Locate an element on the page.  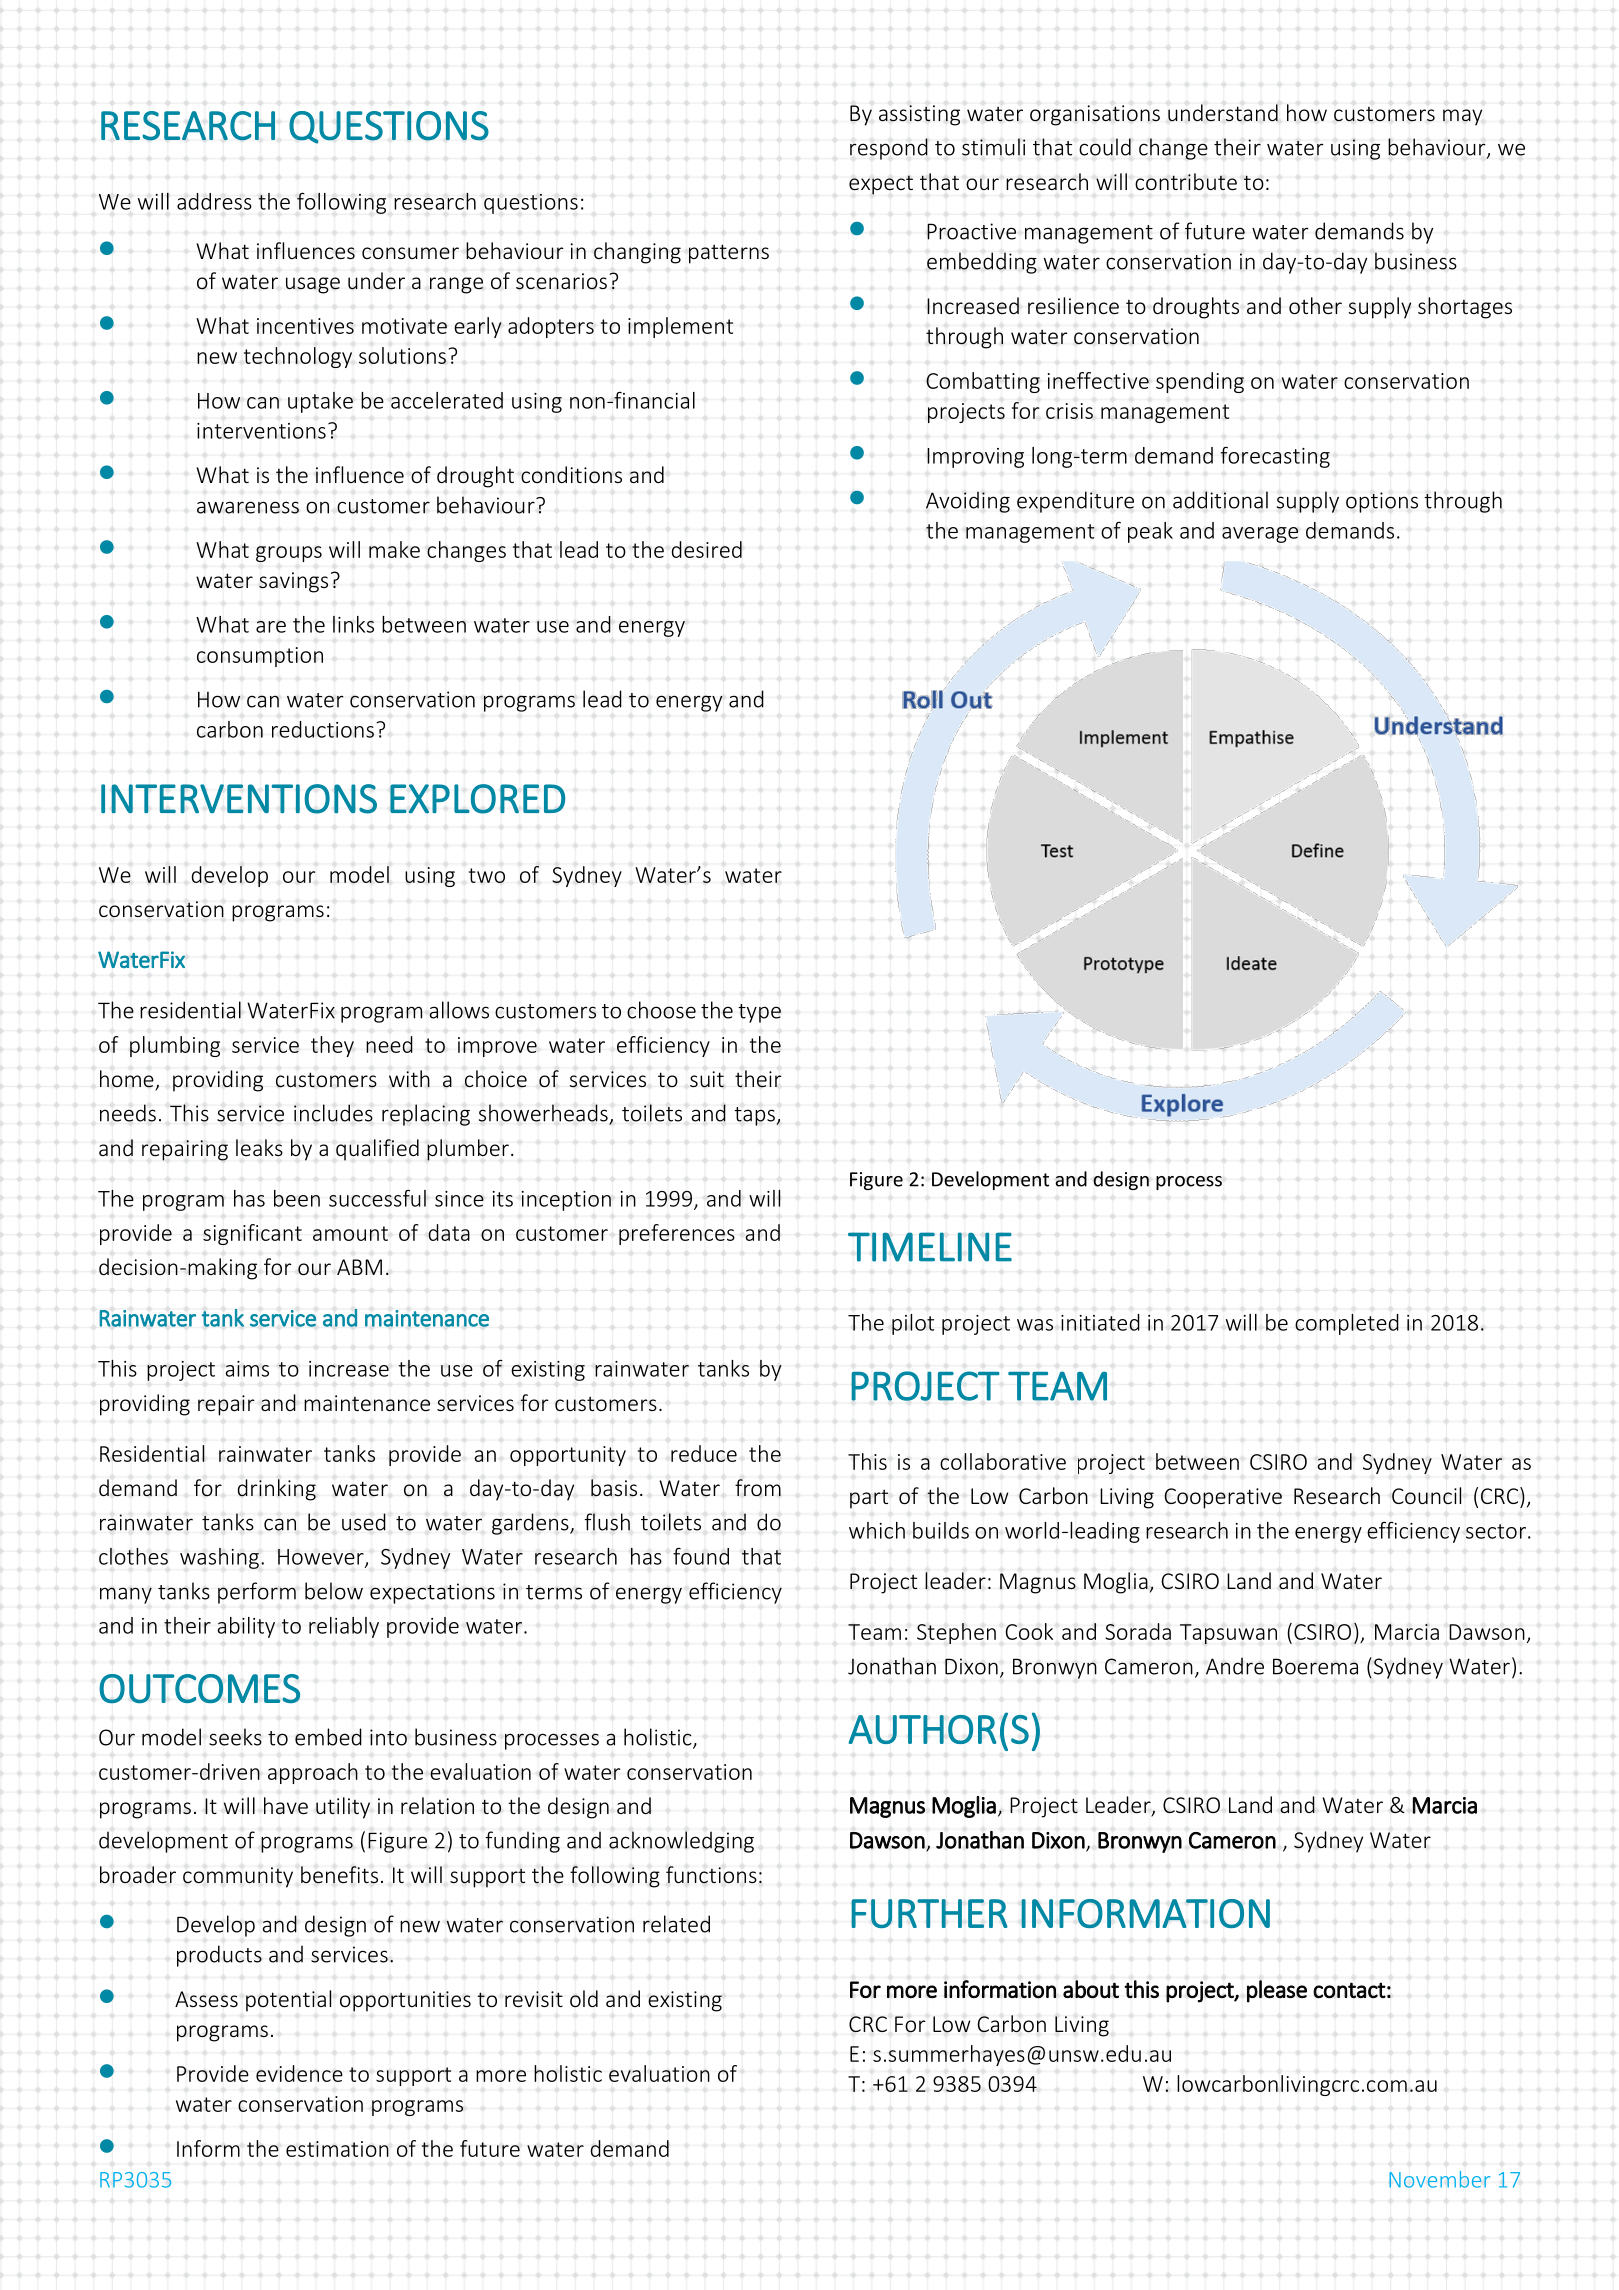
suit is located at coordinates (707, 1079).
